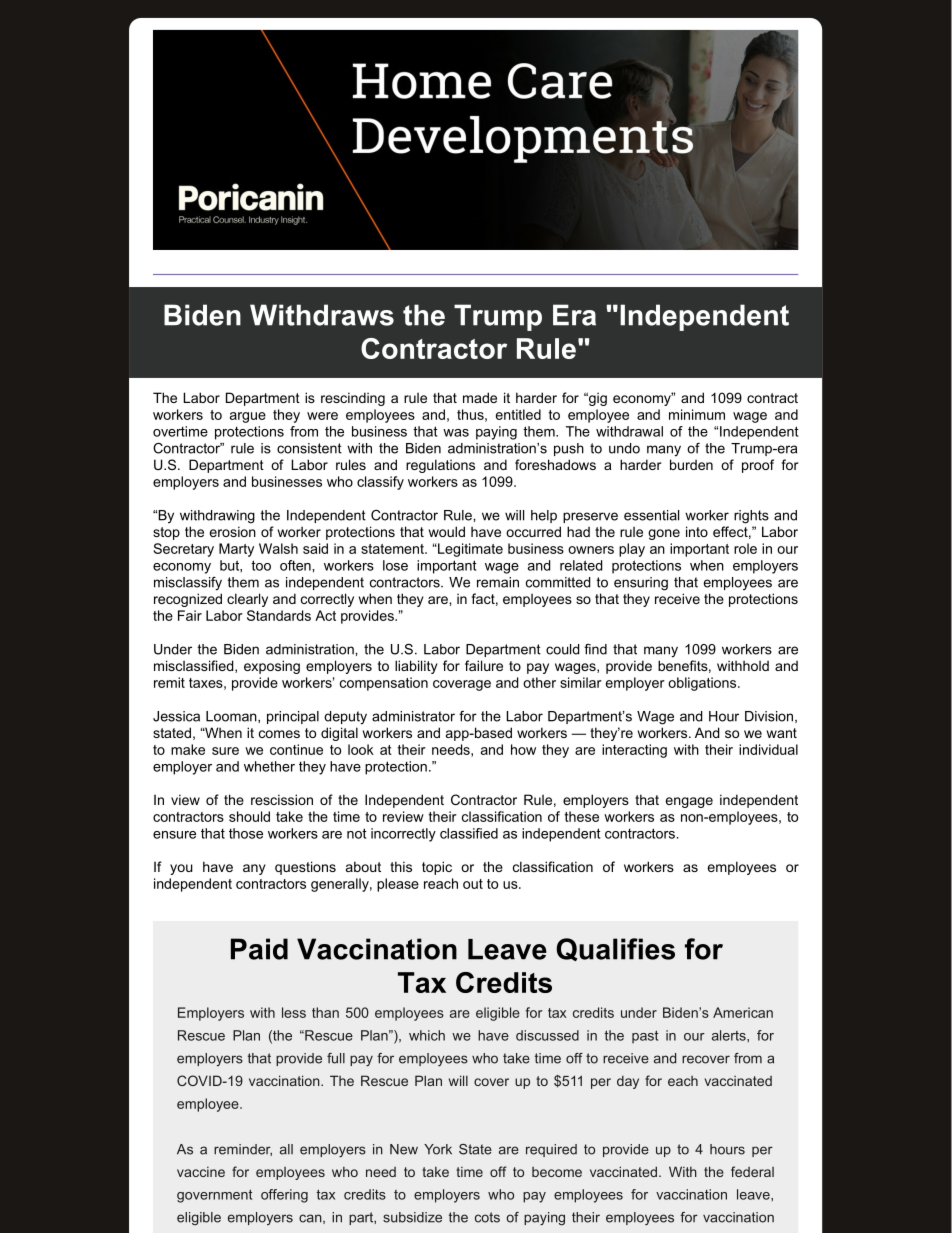 This screenshot has height=1233, width=952. Describe the element at coordinates (249, 816) in the screenshot. I see `should` at that location.
